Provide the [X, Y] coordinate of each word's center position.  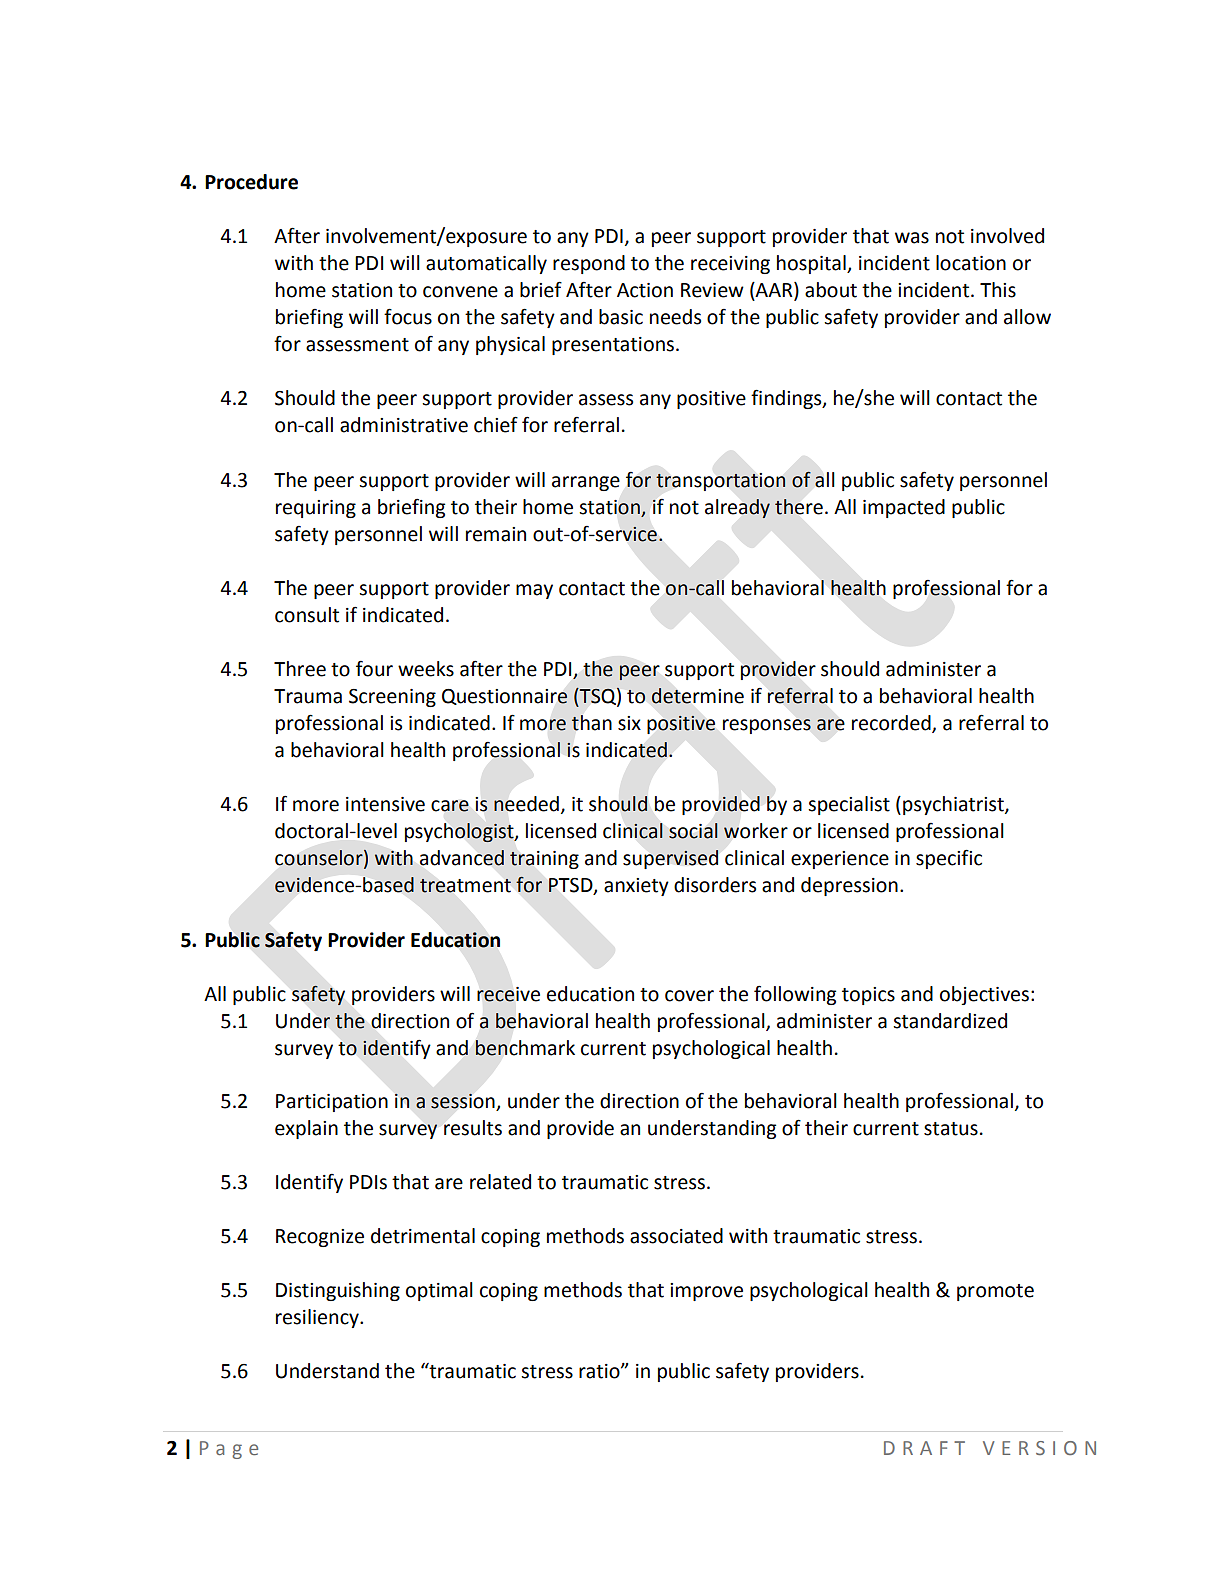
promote [995, 1292]
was [912, 238]
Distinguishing [338, 1291]
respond [589, 264]
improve [706, 1292]
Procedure [251, 182]
